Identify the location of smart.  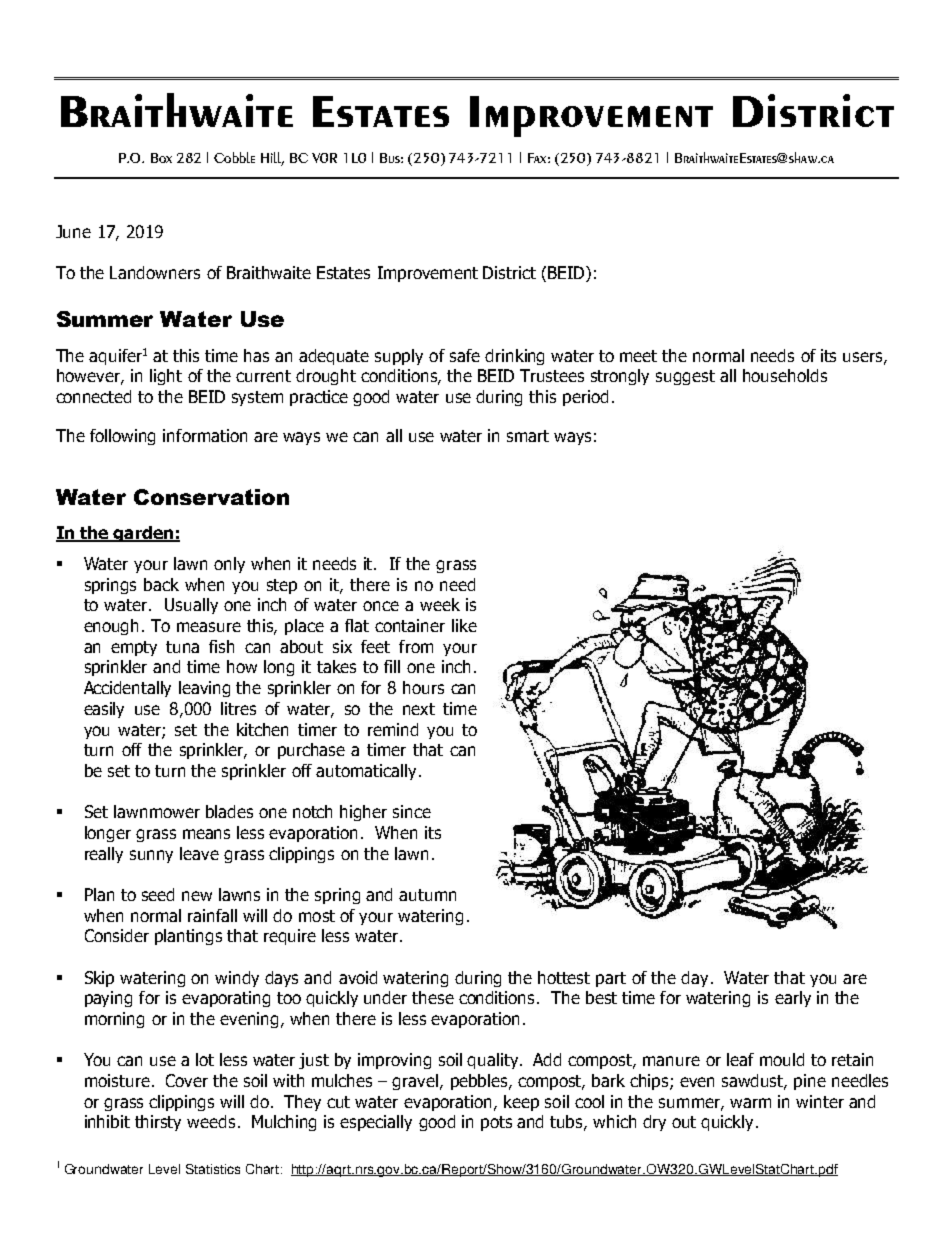
(528, 436).
